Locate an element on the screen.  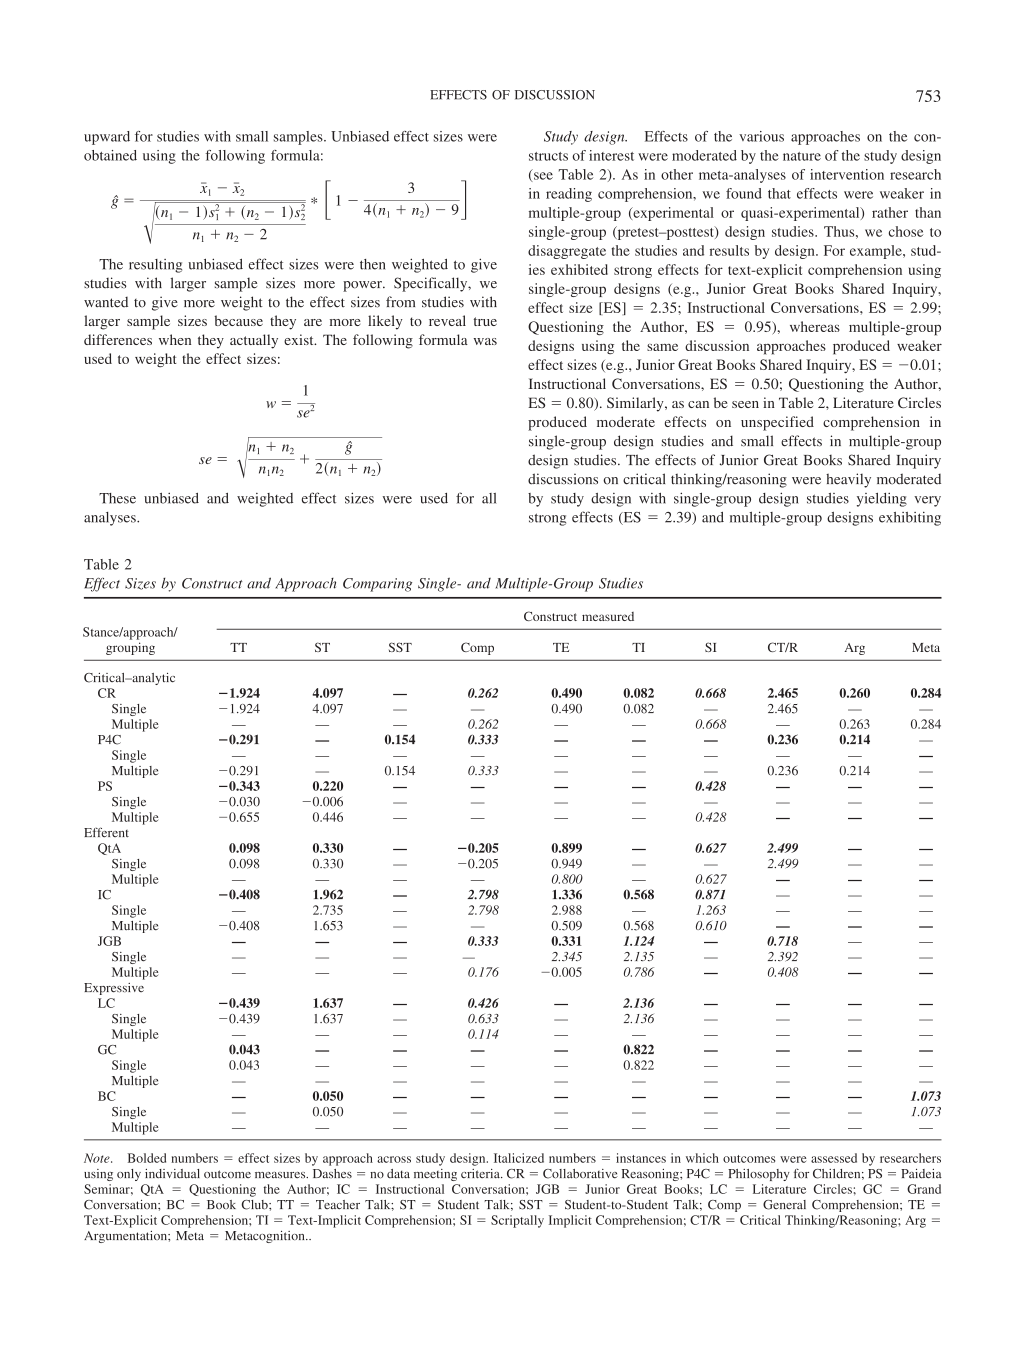
exhibiting is located at coordinates (910, 519).
